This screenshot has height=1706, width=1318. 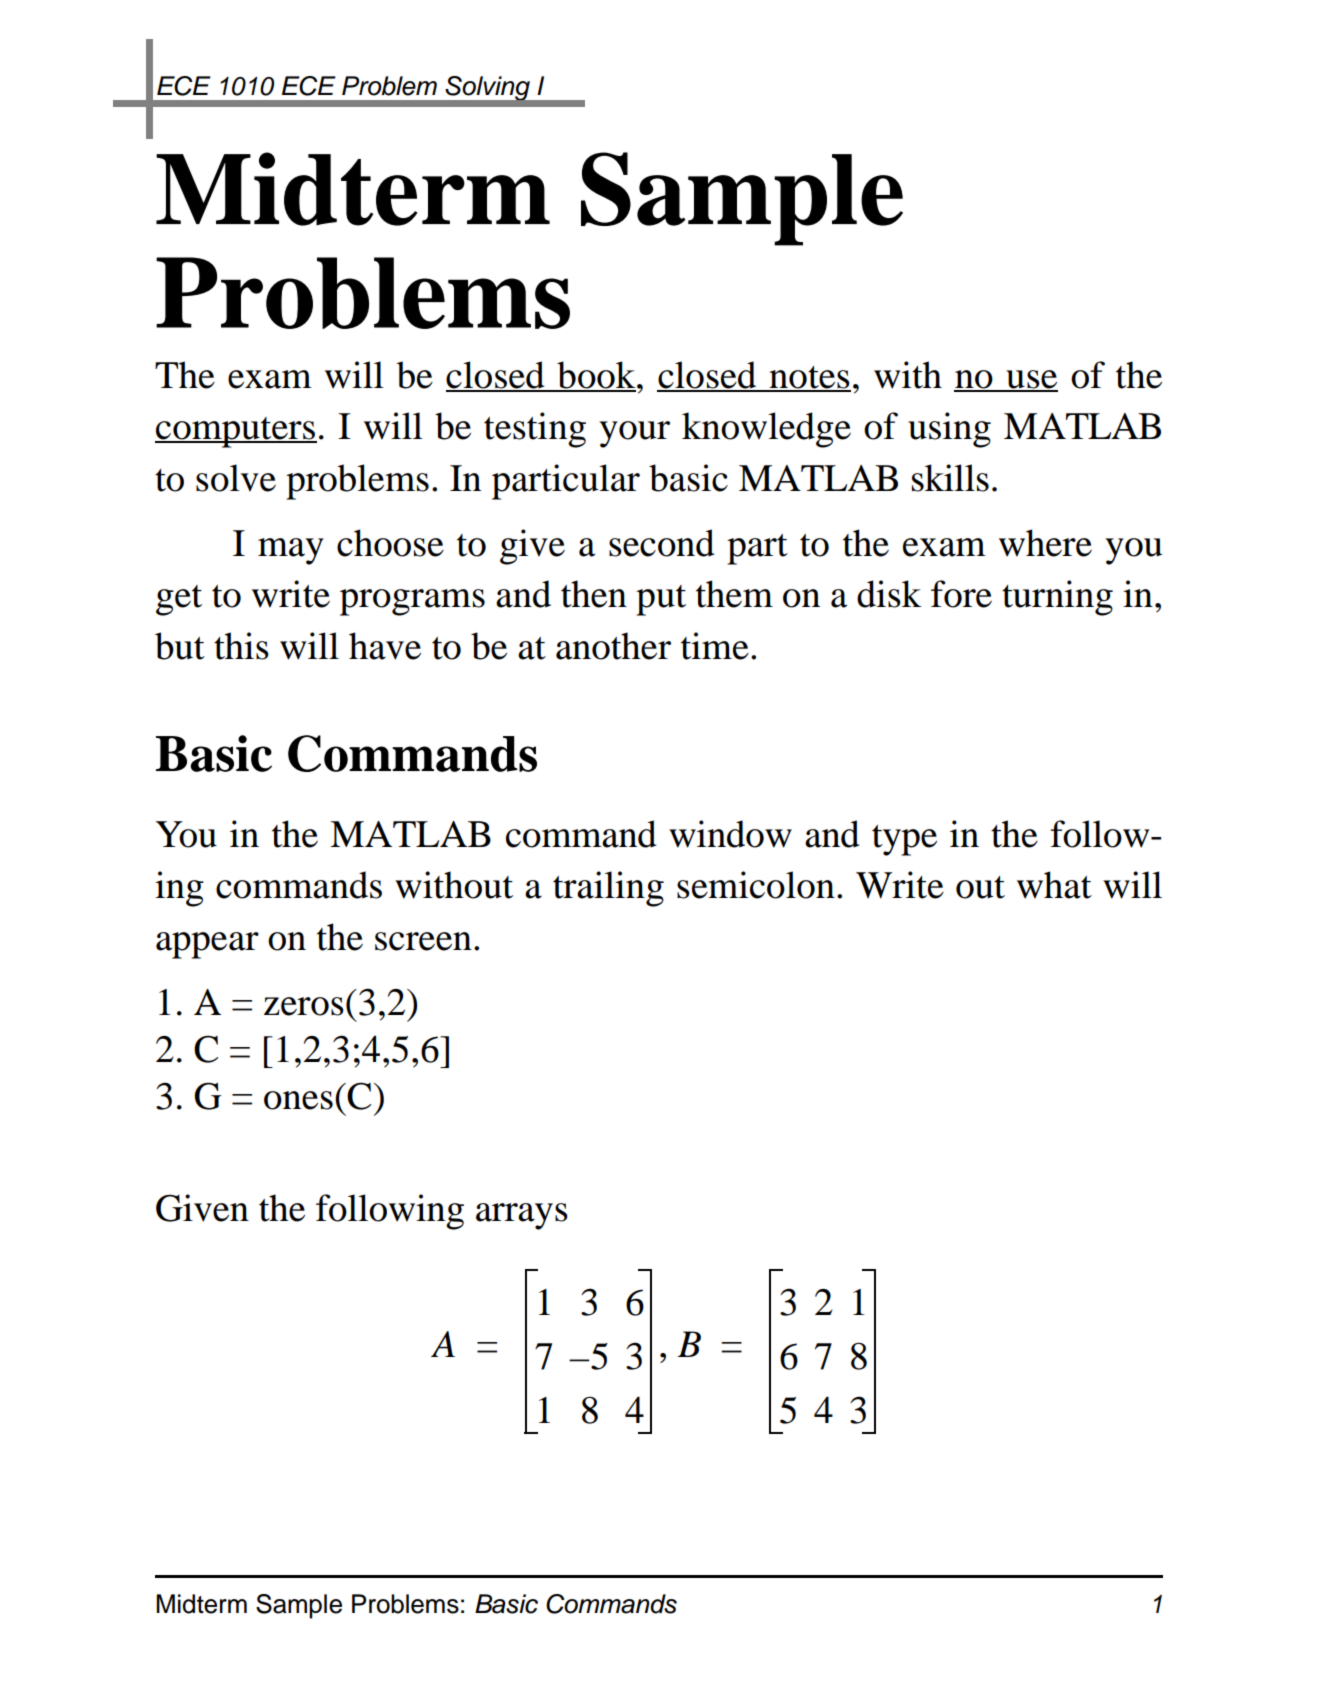 What do you see at coordinates (730, 834) in the screenshot?
I see `window` at bounding box center [730, 834].
